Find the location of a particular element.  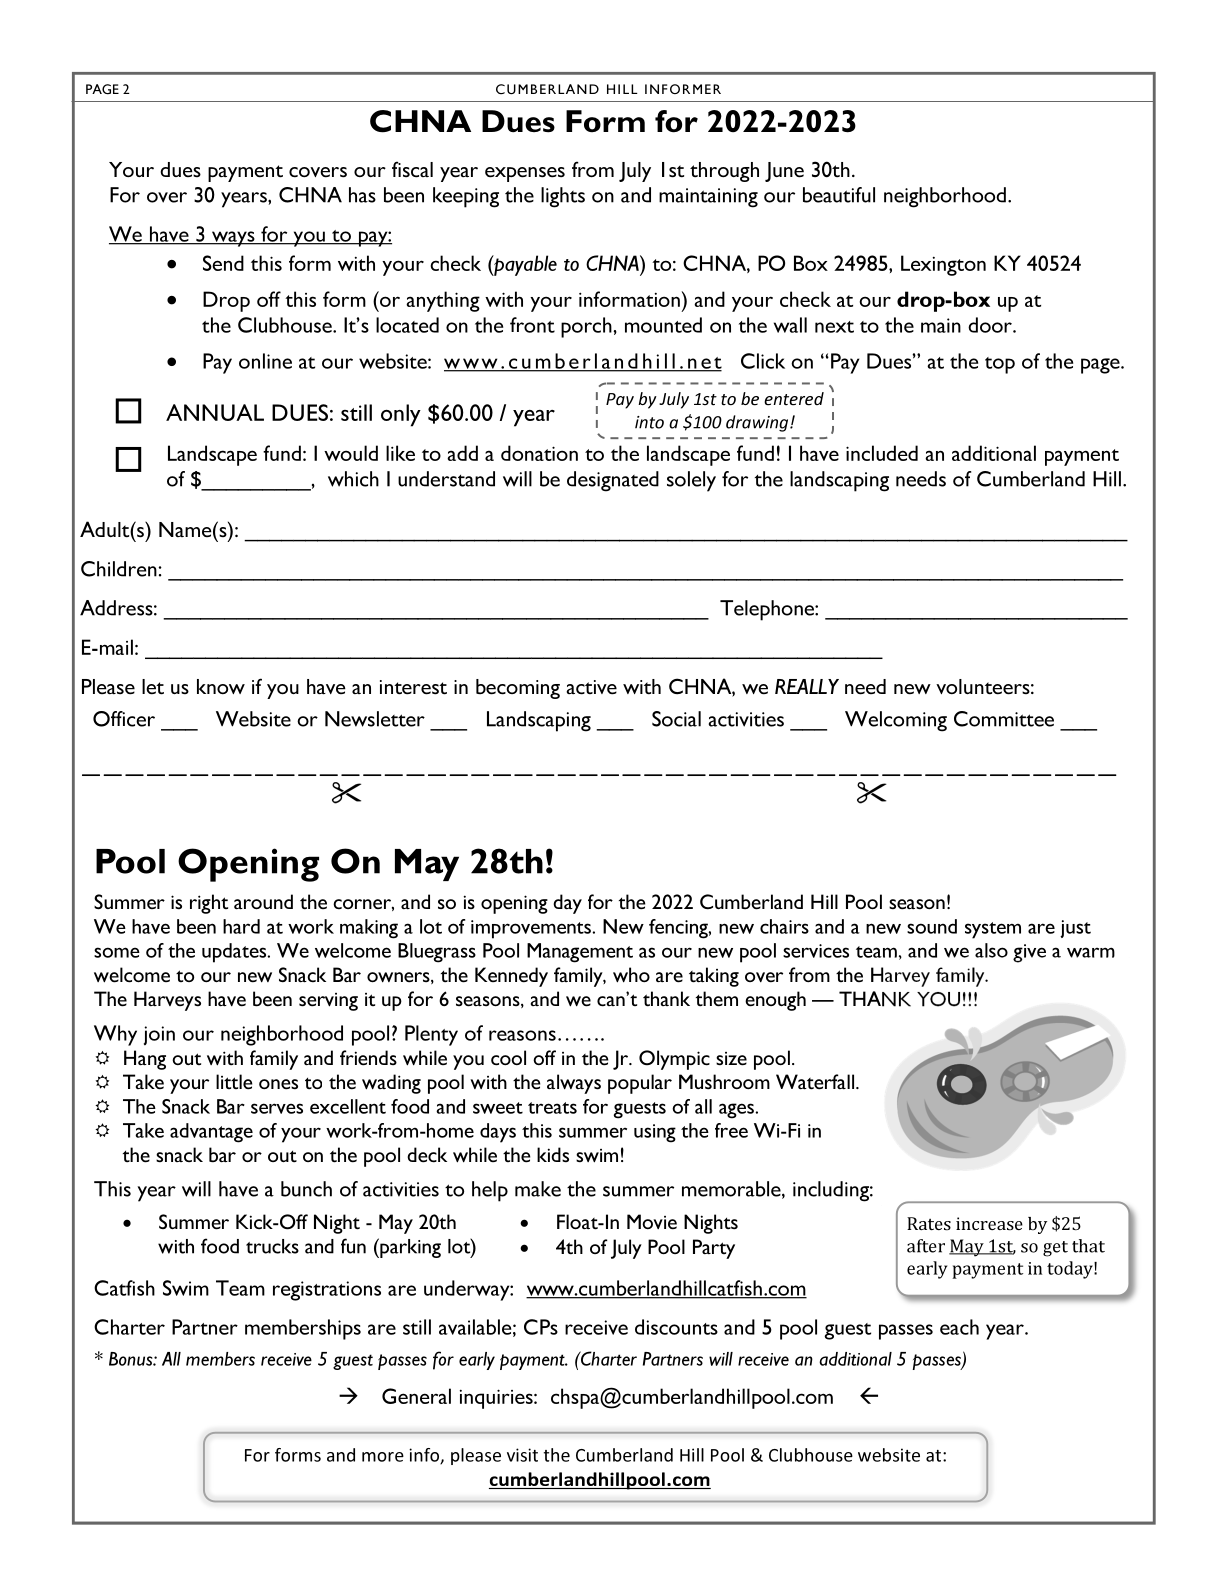

Send is located at coordinates (223, 263).
